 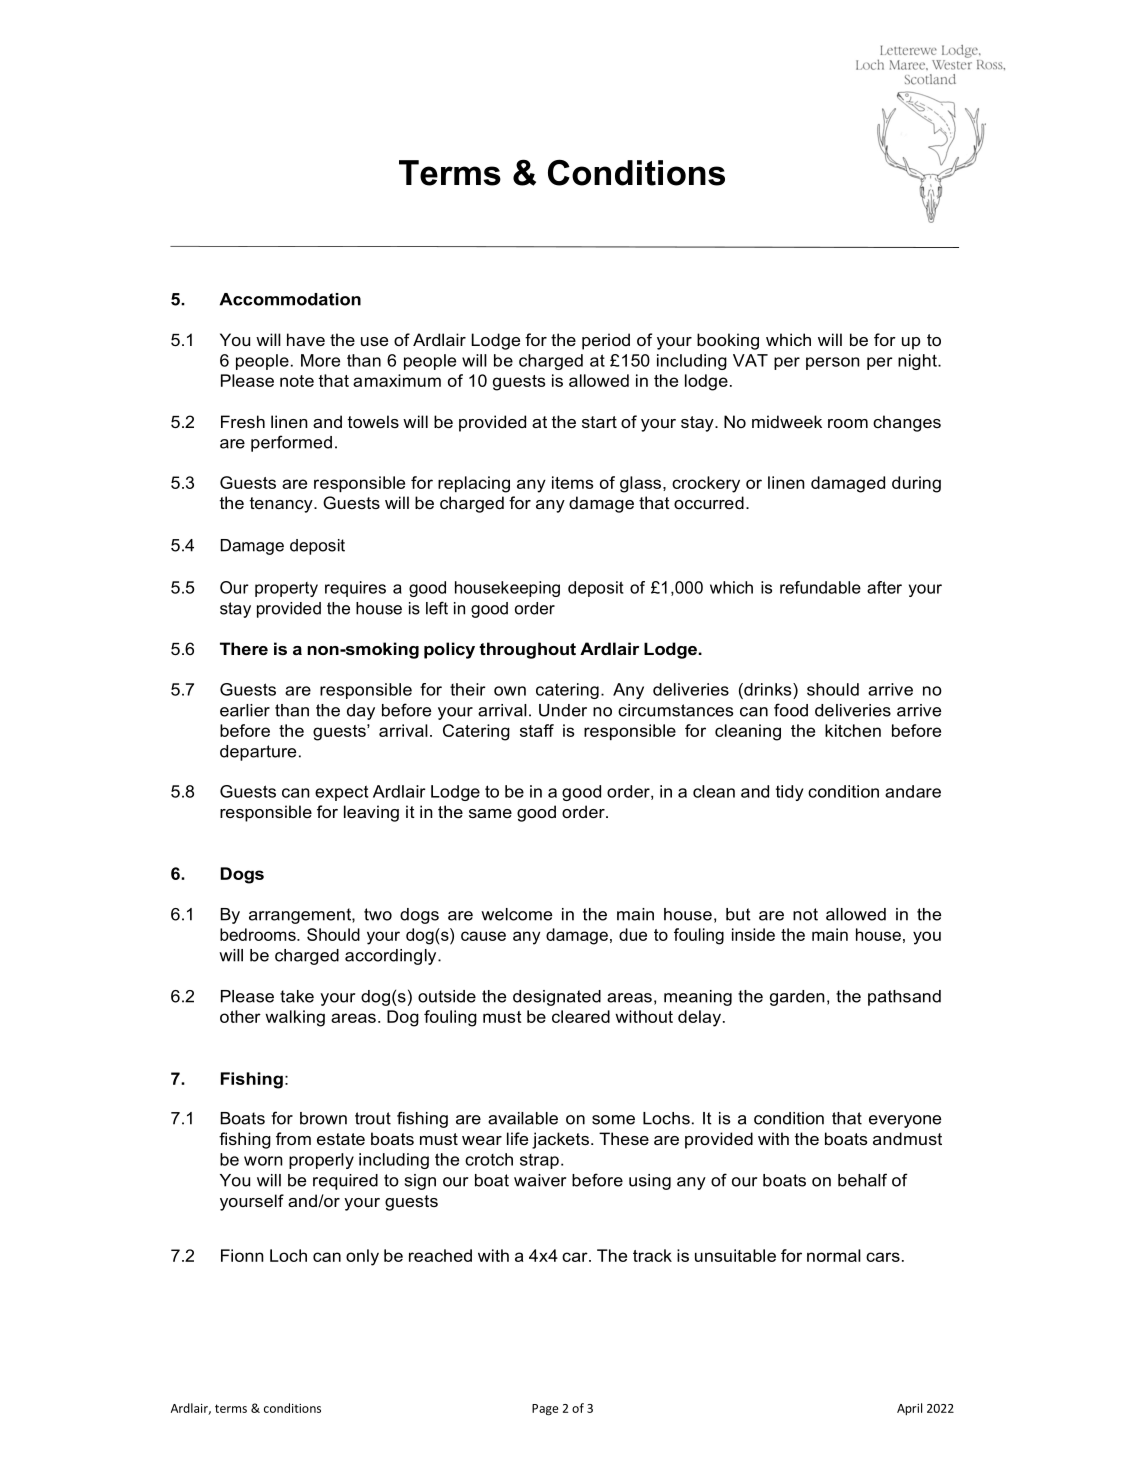 What do you see at coordinates (606, 341) in the page?
I see `period` at bounding box center [606, 341].
